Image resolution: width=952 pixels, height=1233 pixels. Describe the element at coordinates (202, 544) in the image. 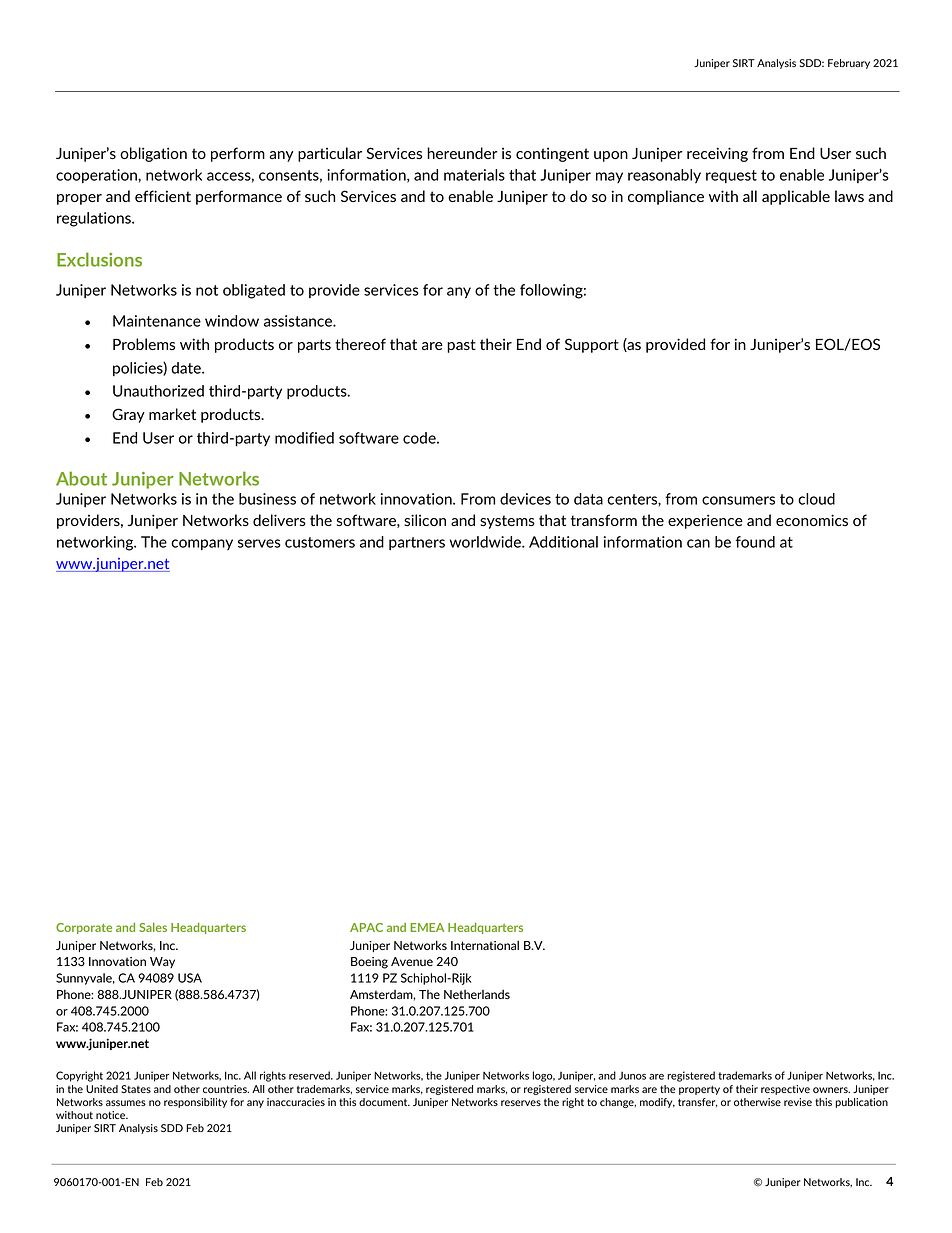

I see `company` at that location.
